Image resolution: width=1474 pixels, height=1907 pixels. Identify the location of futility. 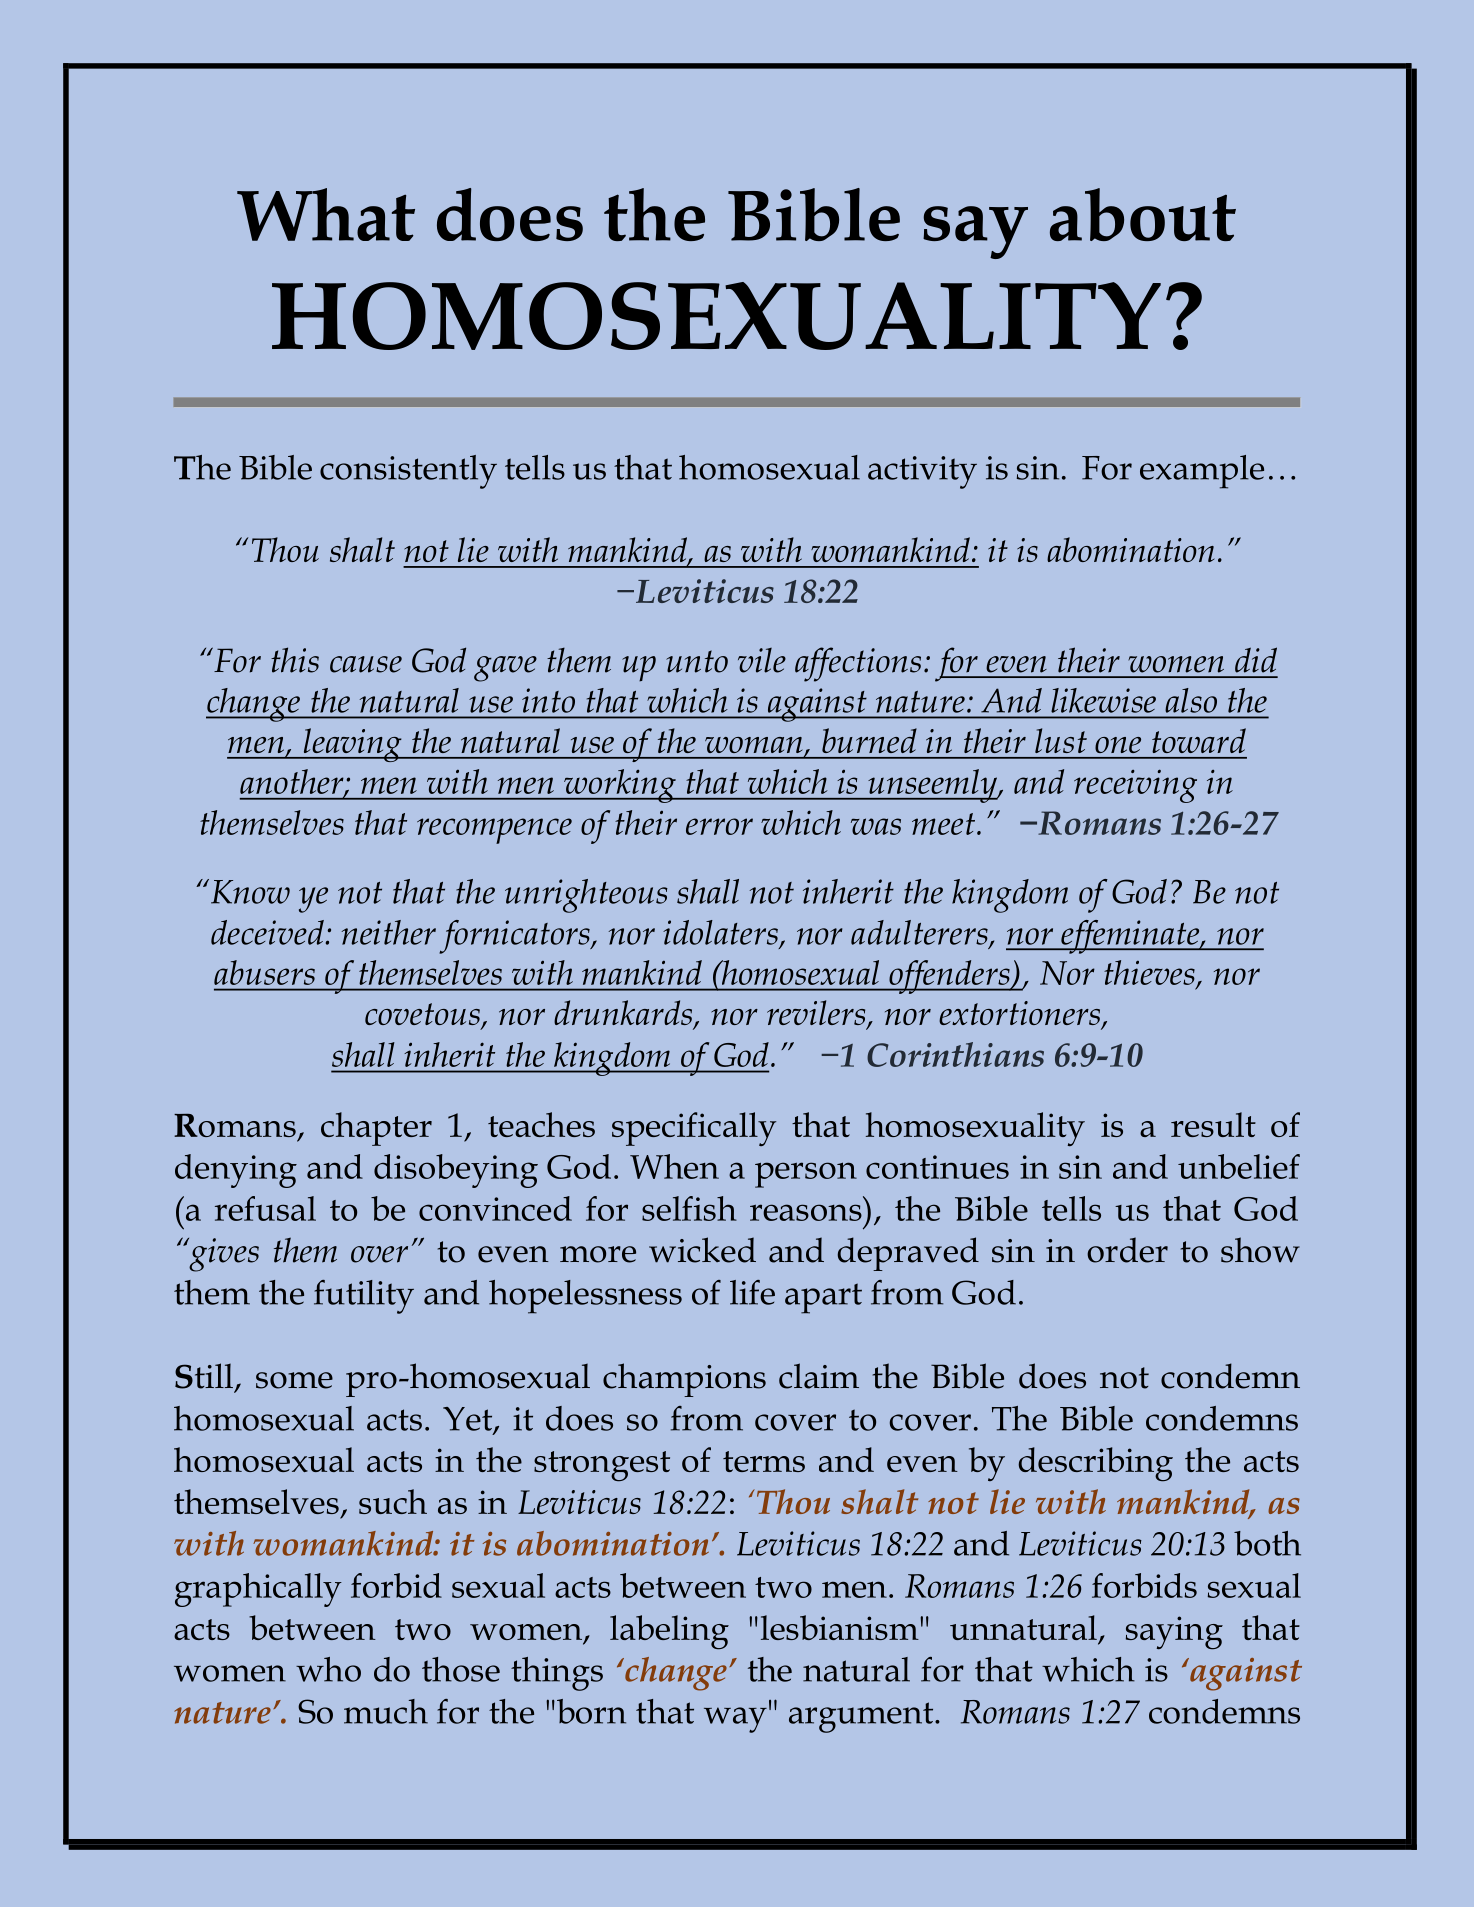
(364, 1297).
